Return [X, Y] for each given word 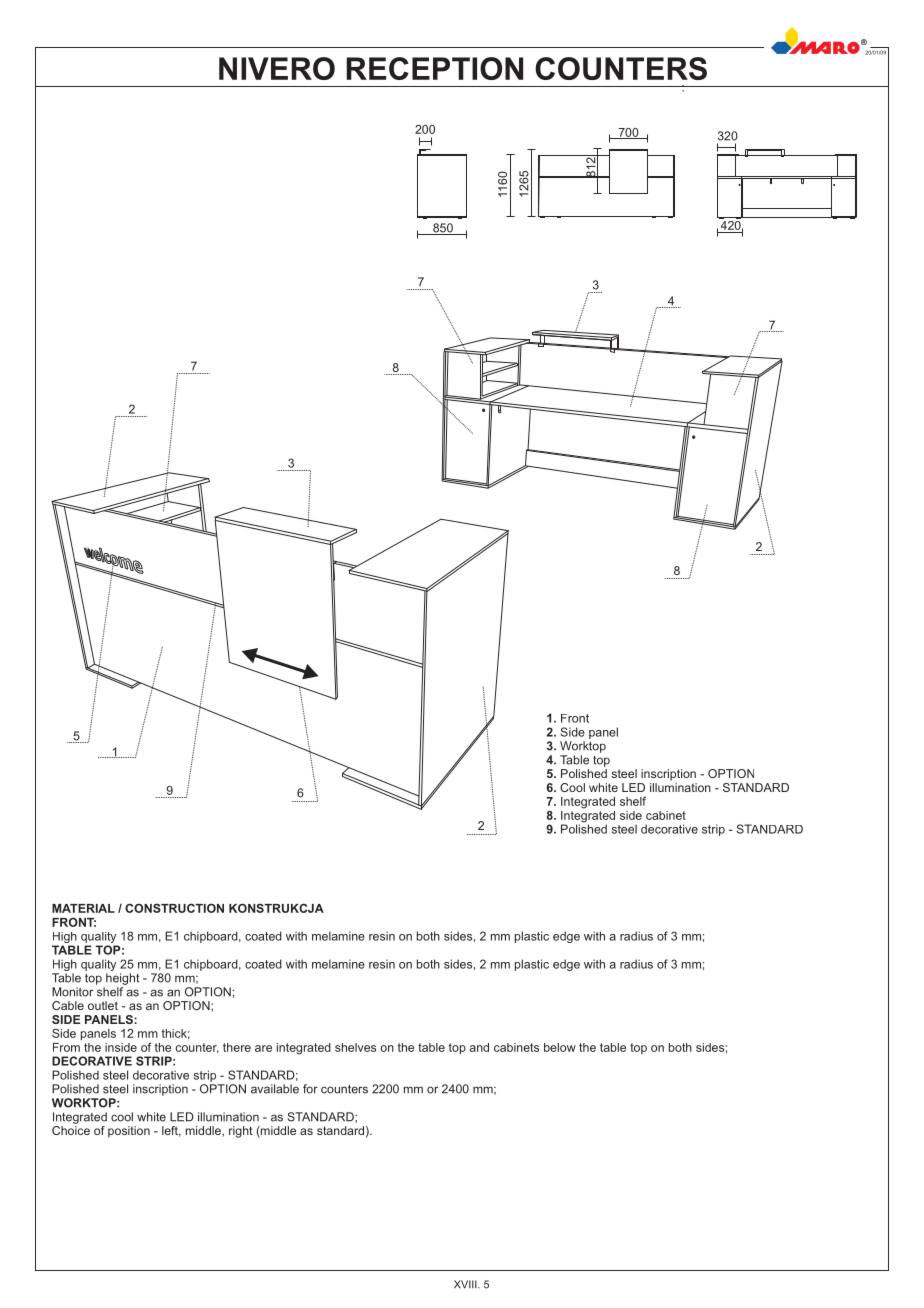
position [129, 1132]
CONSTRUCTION [174, 908]
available [275, 1089]
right [241, 1132]
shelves [355, 1047]
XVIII [466, 1284]
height [122, 979]
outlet [103, 1005]
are [263, 1048]
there [237, 1047]
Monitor [72, 992]
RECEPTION [434, 68]
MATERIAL [83, 908]
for [310, 1089]
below [560, 1047]
